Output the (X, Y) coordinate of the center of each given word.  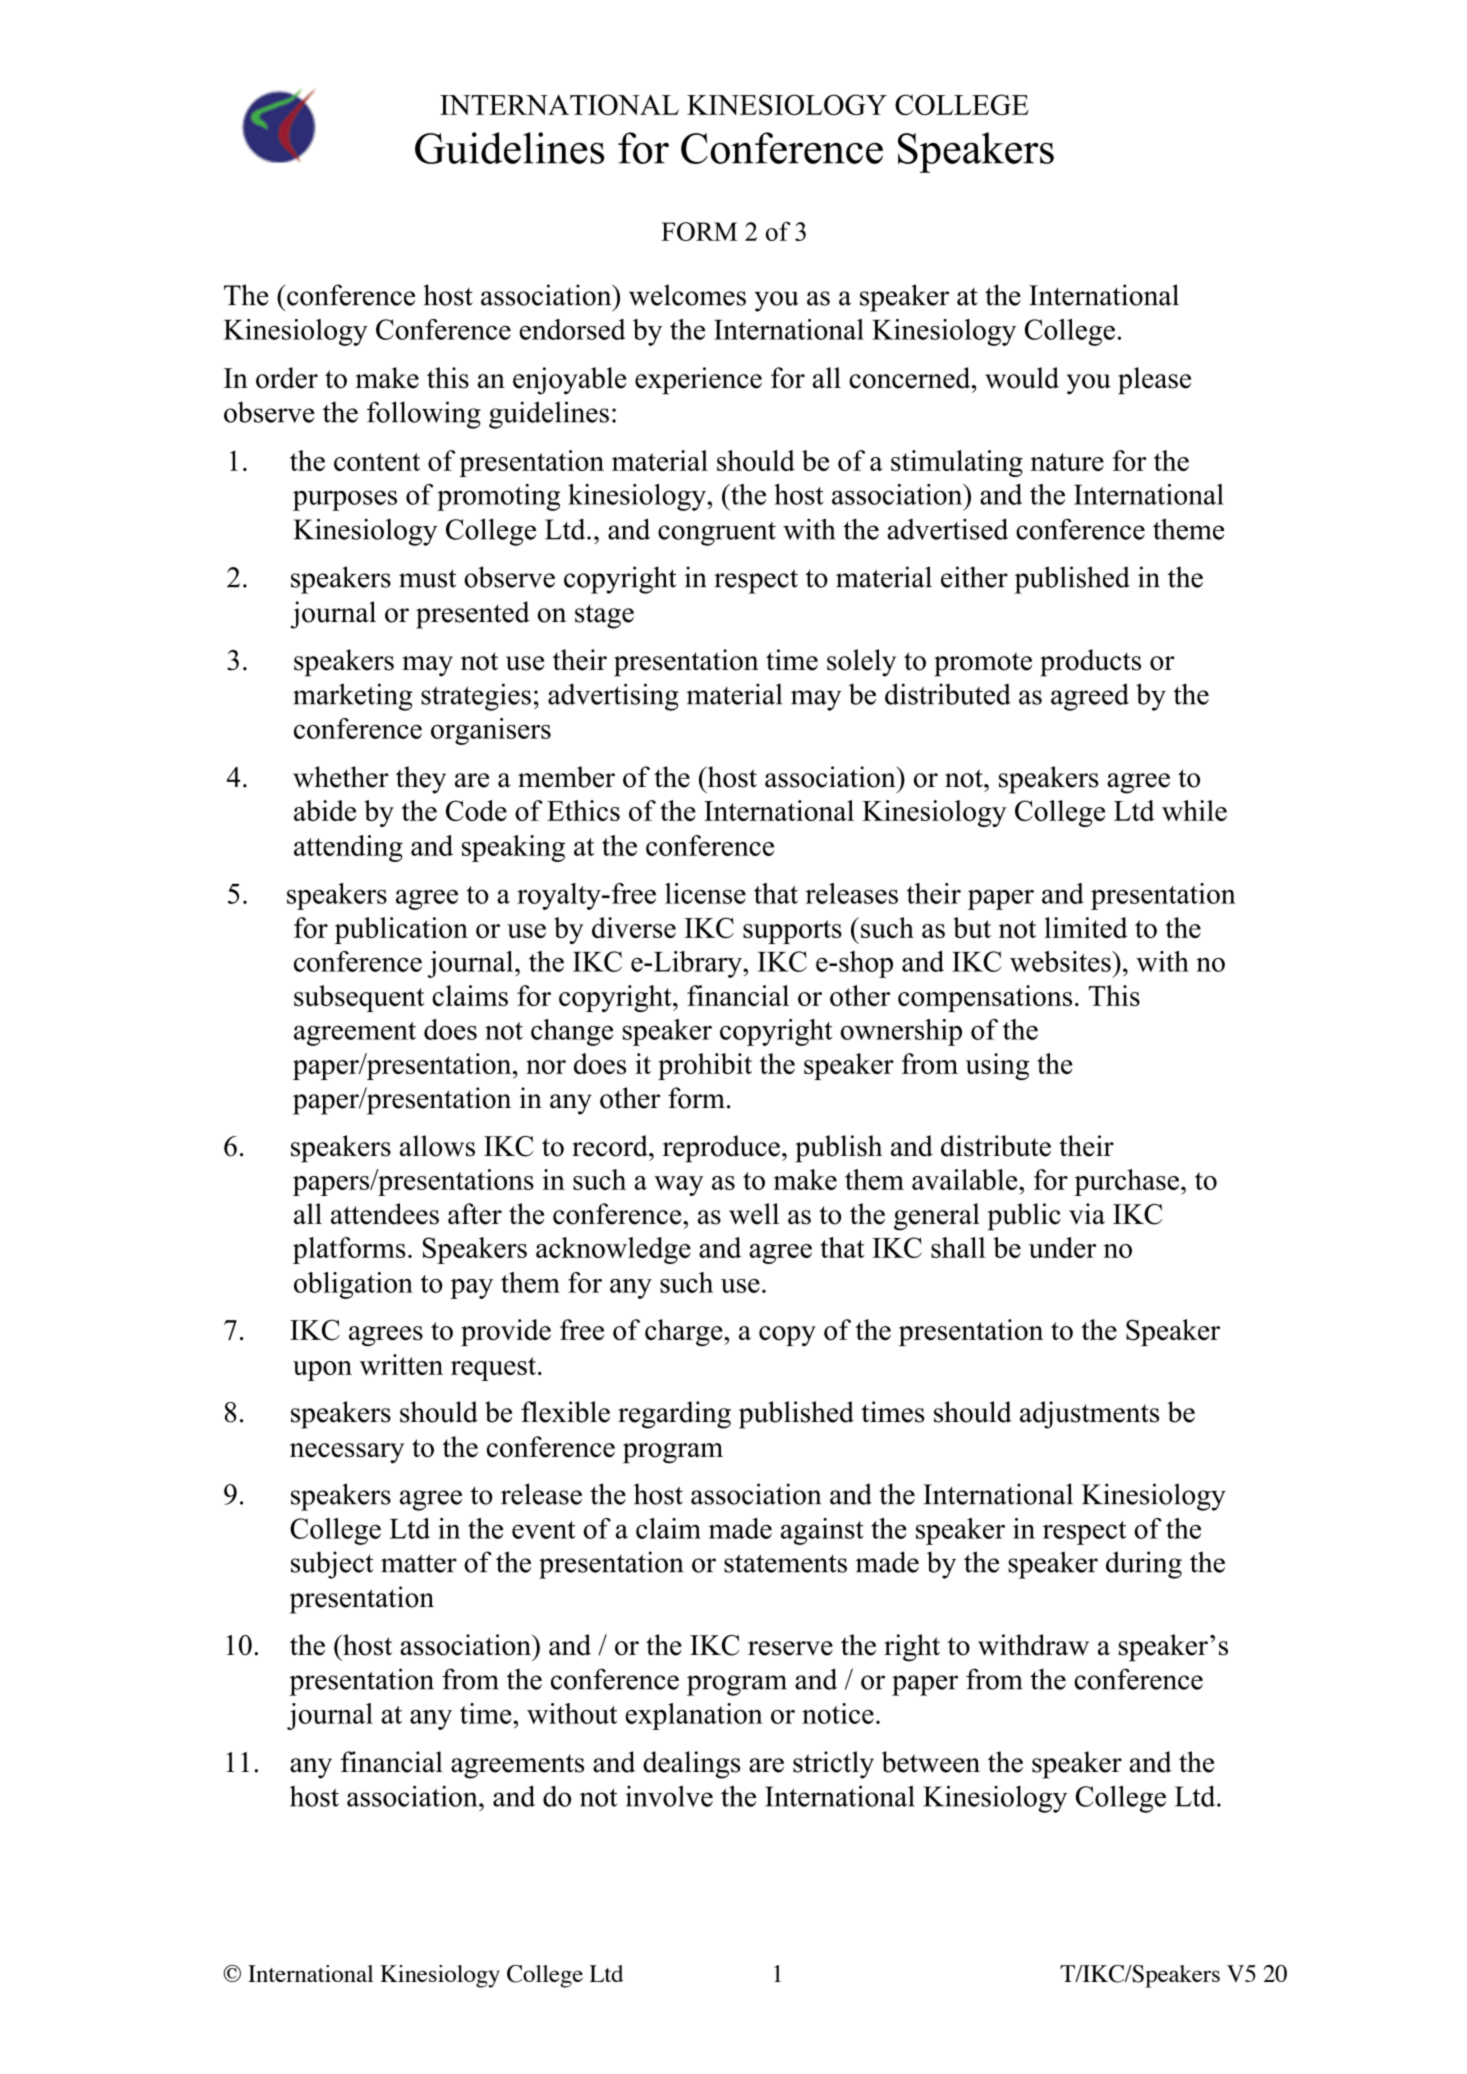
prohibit (705, 1066)
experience (698, 381)
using (997, 1066)
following (424, 415)
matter (419, 1563)
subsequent (359, 998)
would (1022, 378)
